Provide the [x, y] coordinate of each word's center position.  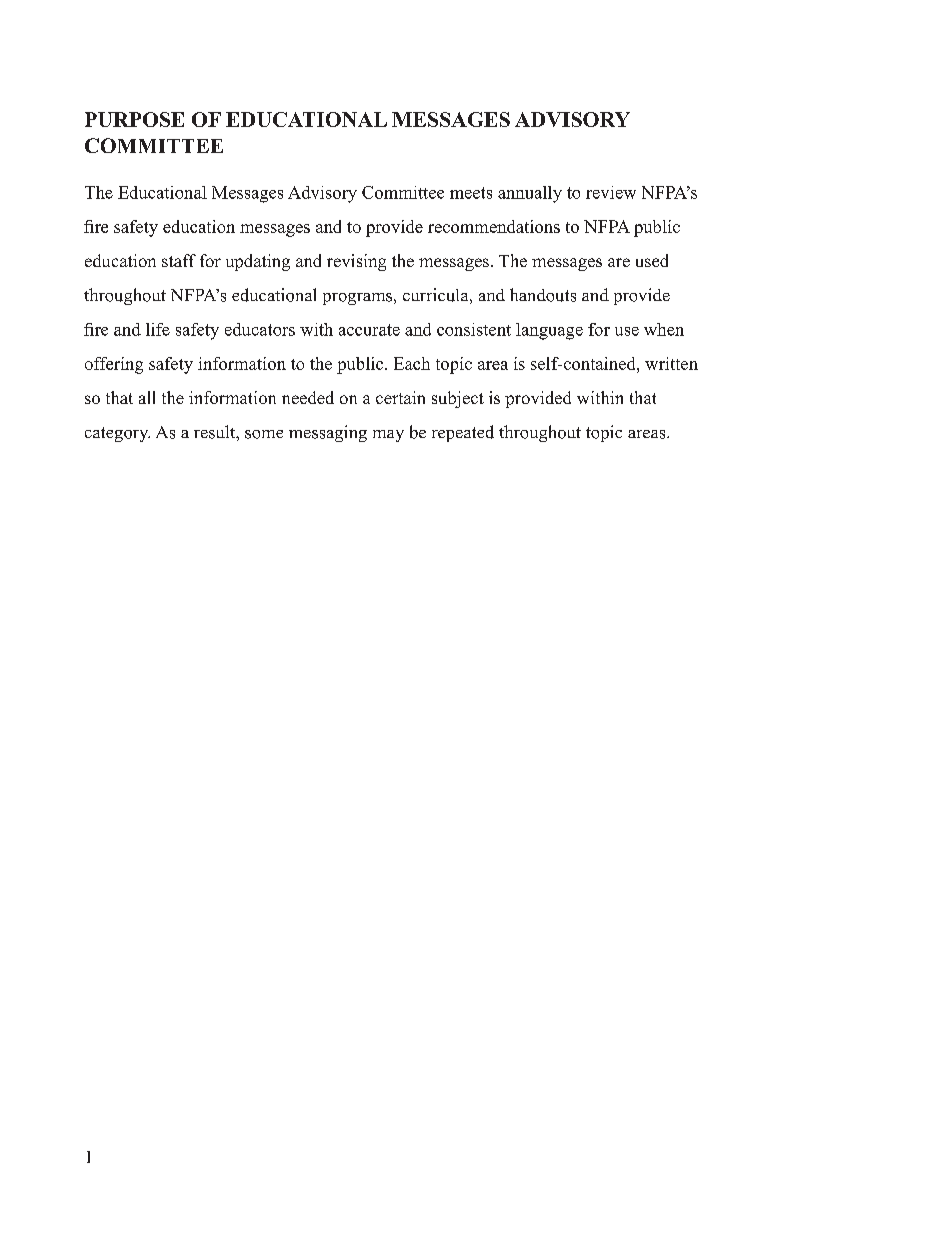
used [652, 260]
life [158, 329]
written [671, 363]
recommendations [494, 226]
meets [471, 193]
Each [412, 363]
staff [179, 260]
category [117, 434]
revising [356, 262]
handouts [543, 295]
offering [114, 365]
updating [258, 262]
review [611, 192]
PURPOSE [134, 119]
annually [530, 194]
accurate [369, 330]
